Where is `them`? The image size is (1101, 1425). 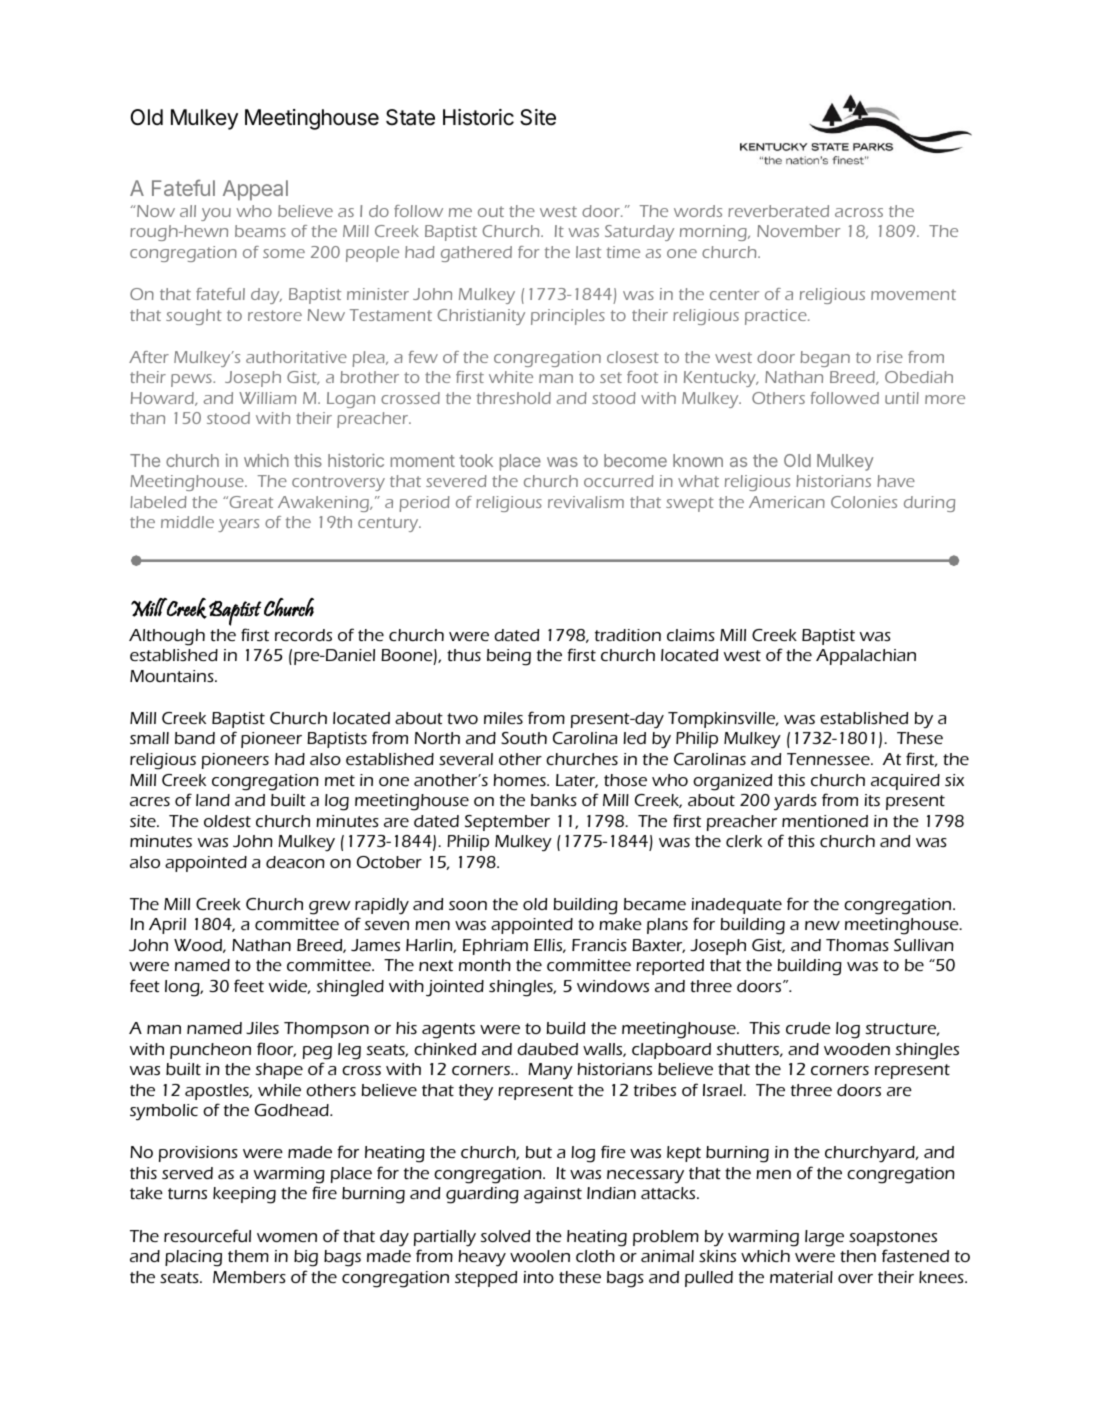
them is located at coordinates (248, 1256).
